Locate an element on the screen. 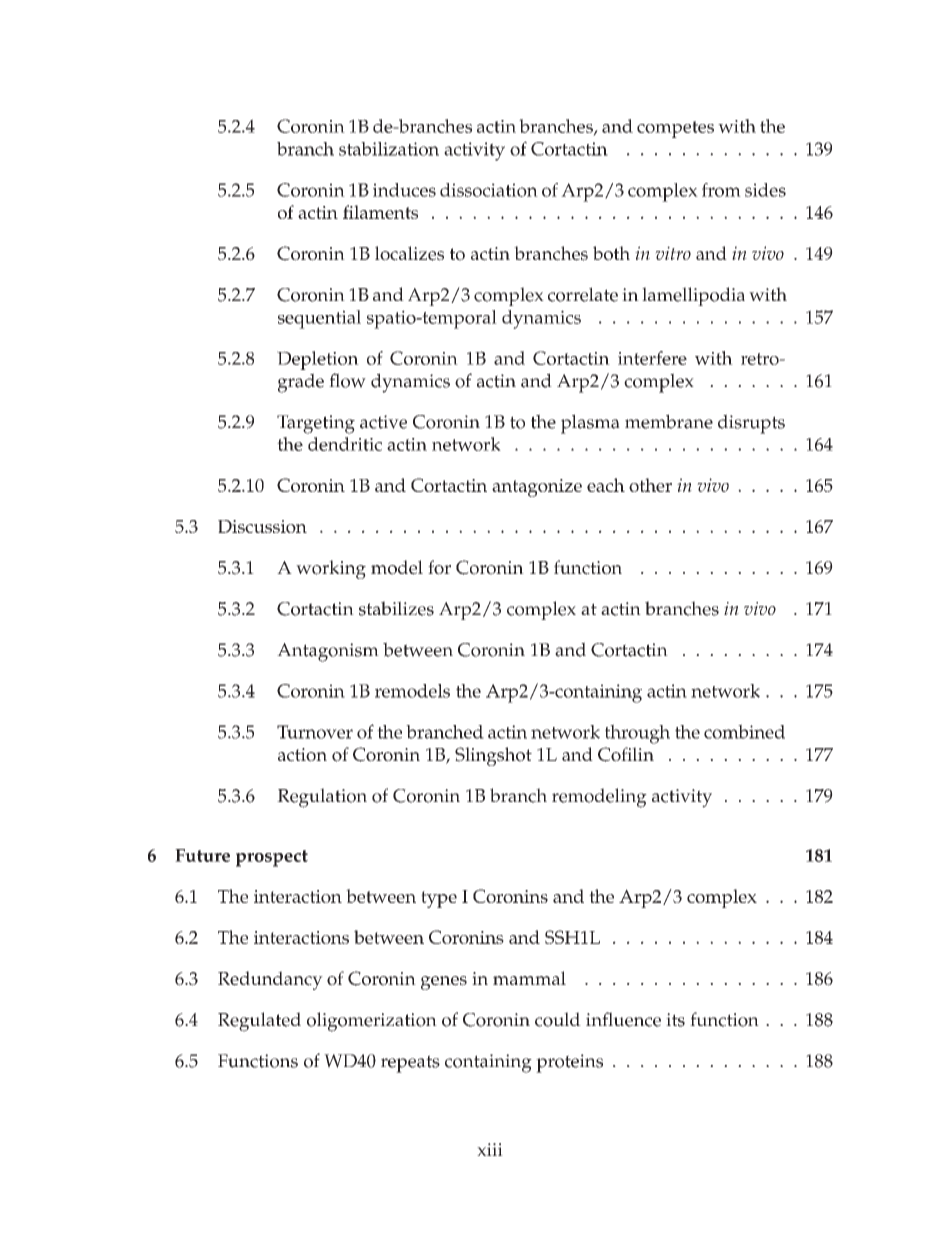  dissociation is located at coordinates (489, 190).
